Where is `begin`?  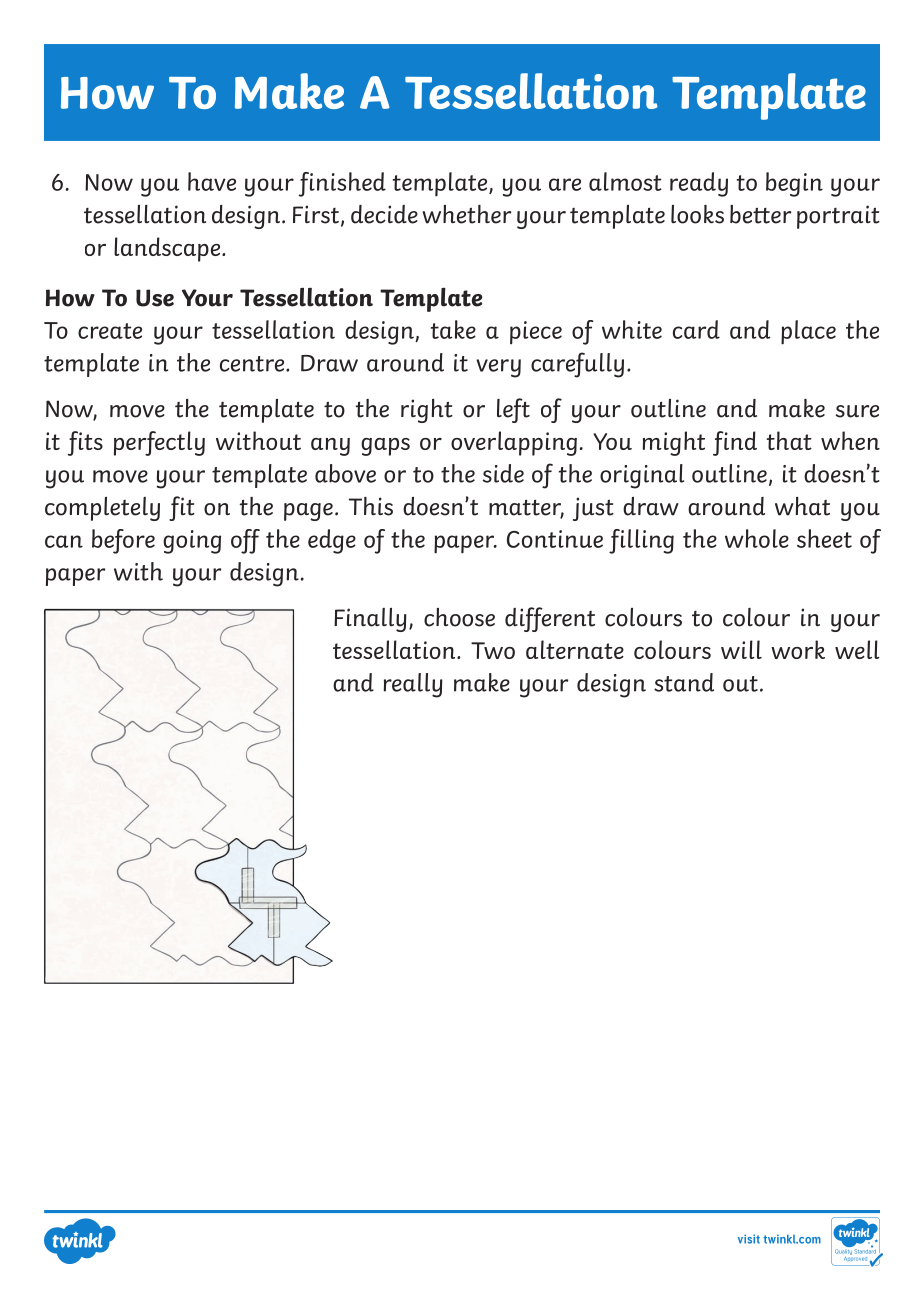 begin is located at coordinates (794, 184).
